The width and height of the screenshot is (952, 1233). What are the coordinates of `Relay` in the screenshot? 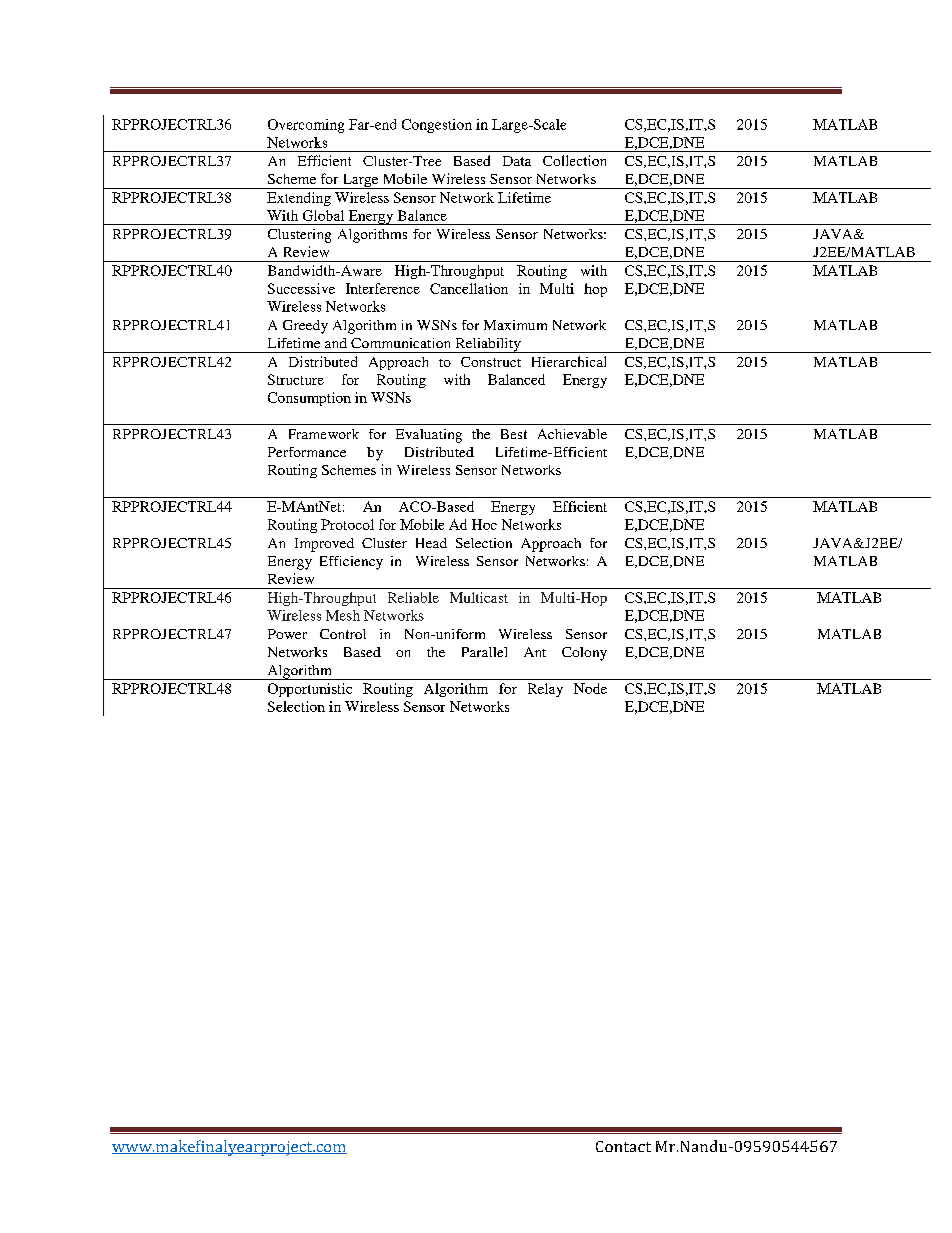 It's located at (545, 690).
